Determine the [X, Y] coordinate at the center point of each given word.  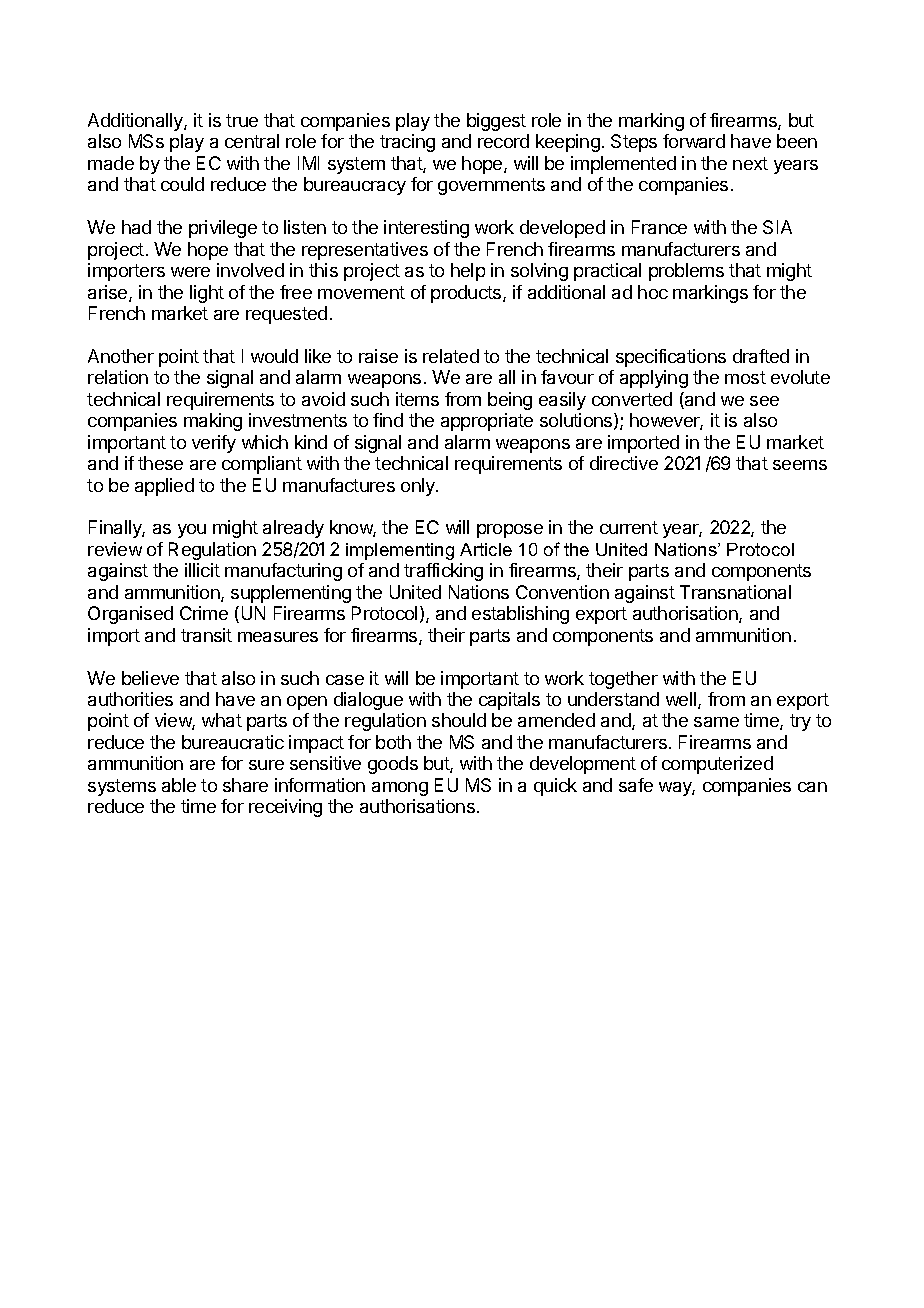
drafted [761, 356]
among [400, 789]
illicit [202, 570]
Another [121, 356]
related [451, 356]
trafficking [443, 572]
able [179, 785]
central [252, 141]
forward [694, 141]
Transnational [735, 592]
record [503, 141]
